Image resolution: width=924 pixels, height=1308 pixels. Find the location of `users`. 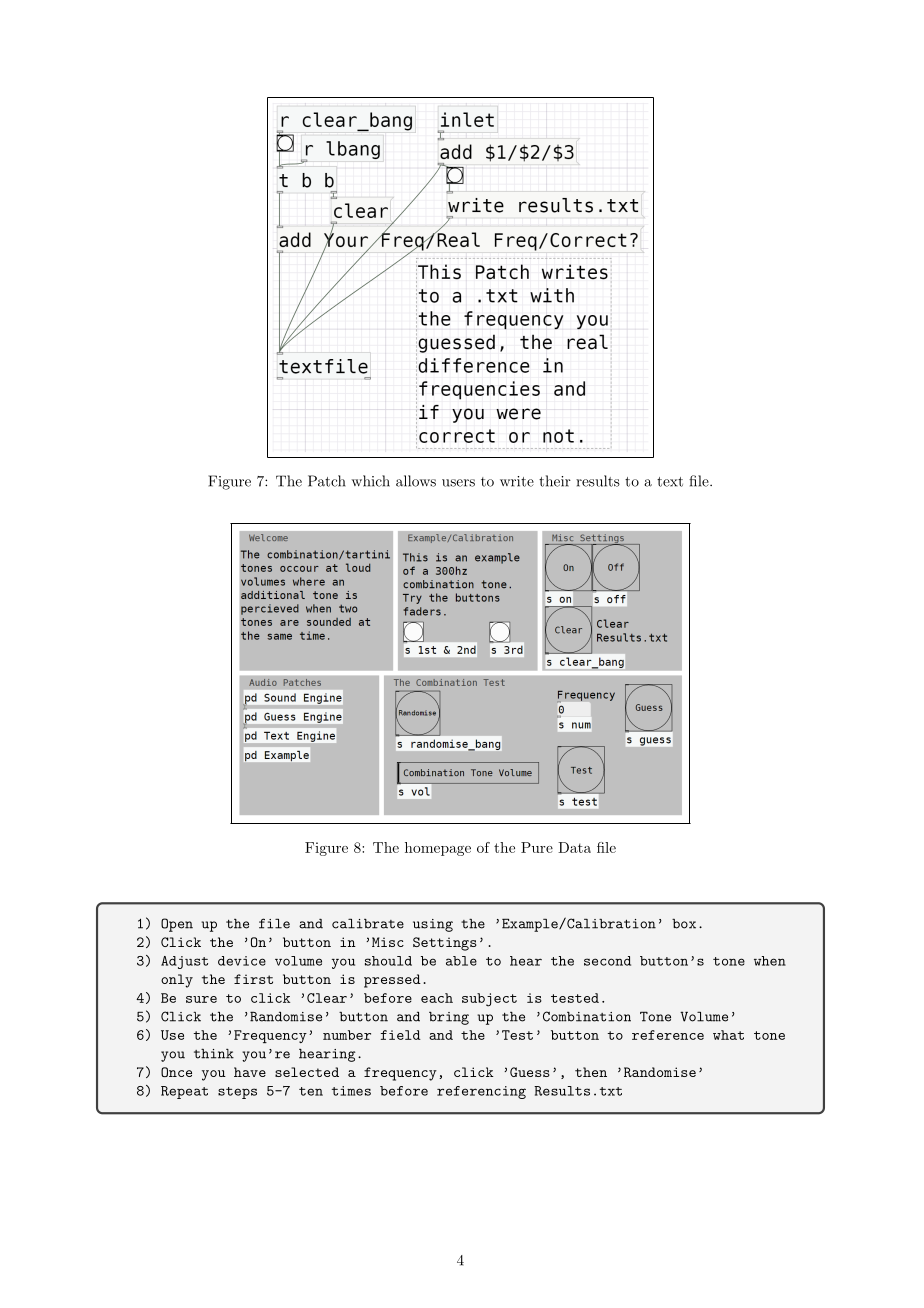

users is located at coordinates (458, 483).
